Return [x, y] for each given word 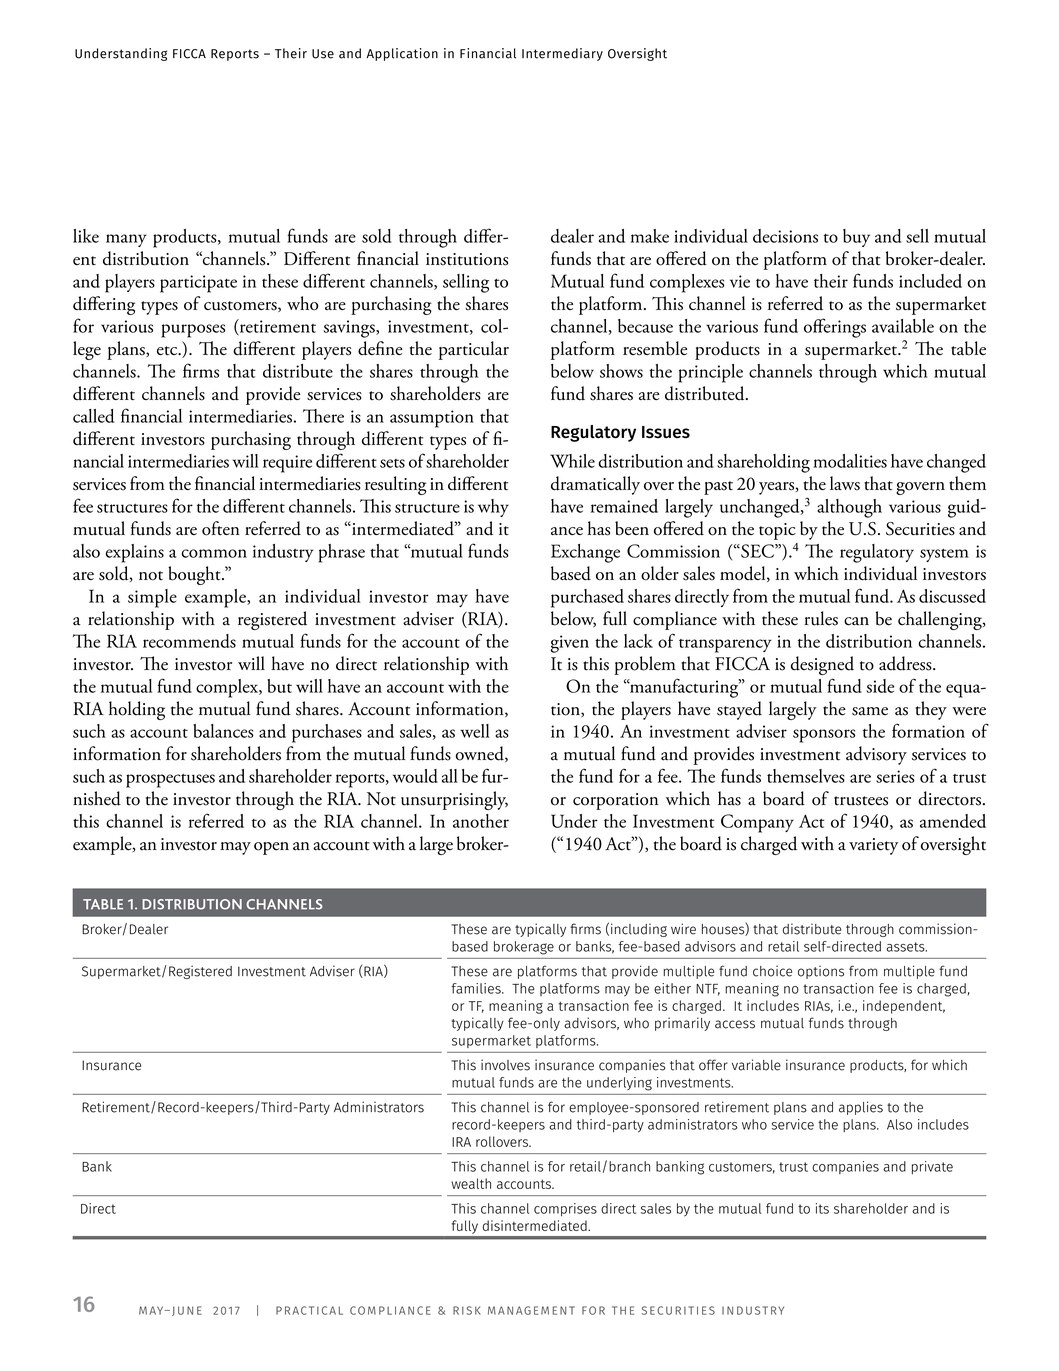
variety [873, 846]
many [126, 240]
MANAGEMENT [531, 1310]
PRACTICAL [309, 1310]
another [481, 821]
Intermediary [562, 54]
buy [856, 238]
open [271, 848]
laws [845, 483]
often [221, 528]
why [493, 508]
